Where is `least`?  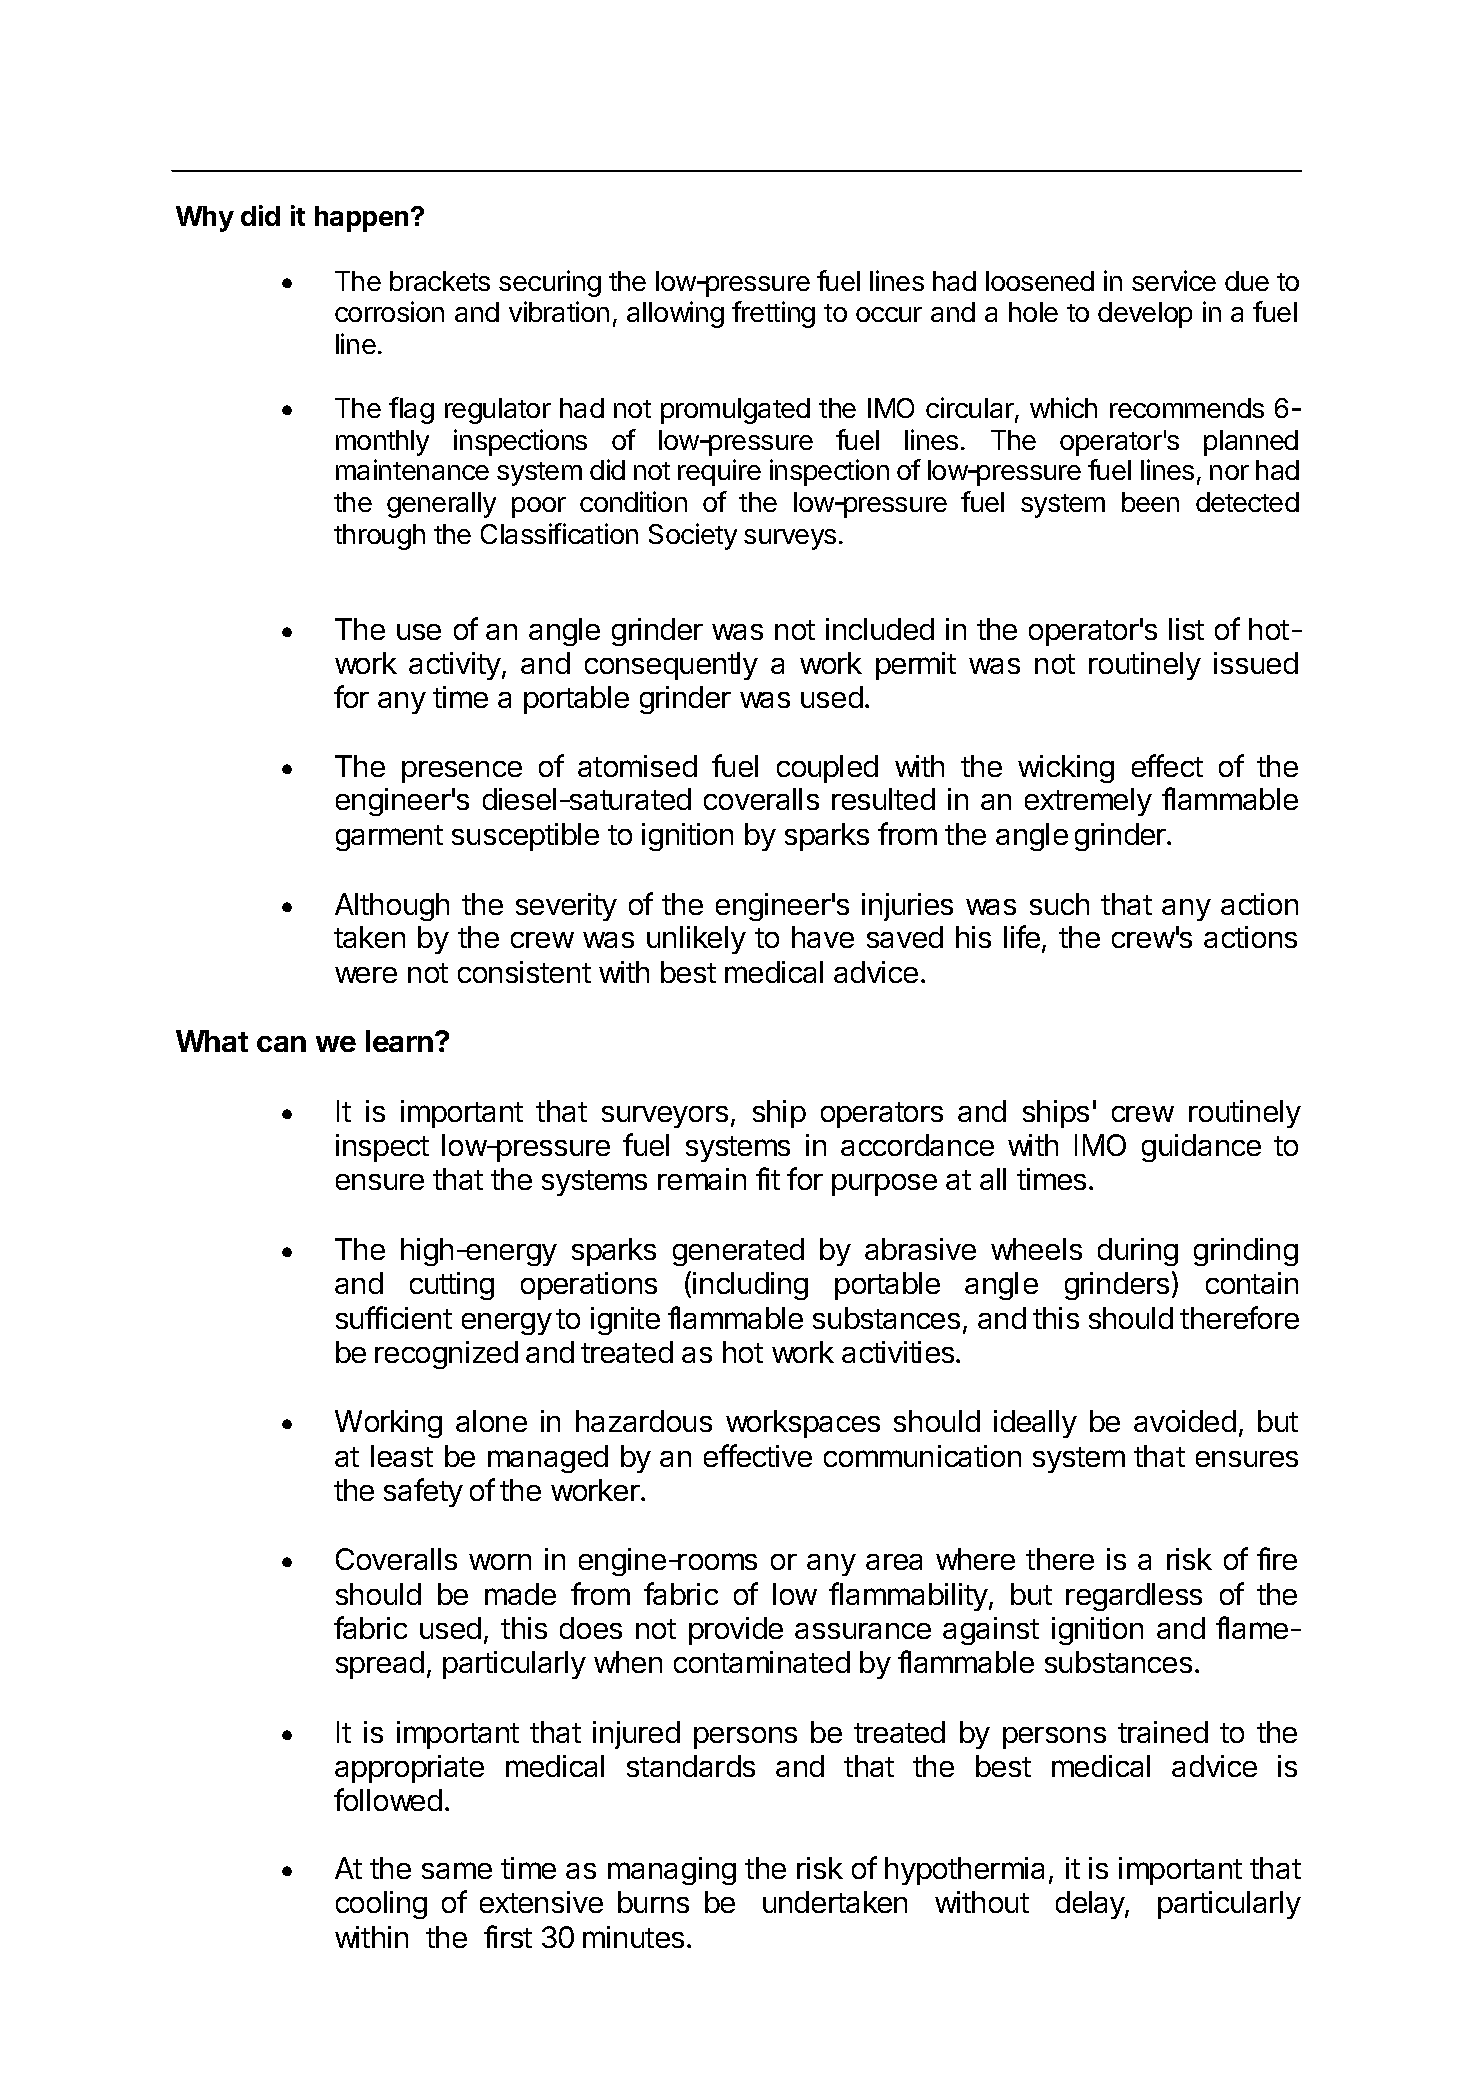 least is located at coordinates (402, 1456).
